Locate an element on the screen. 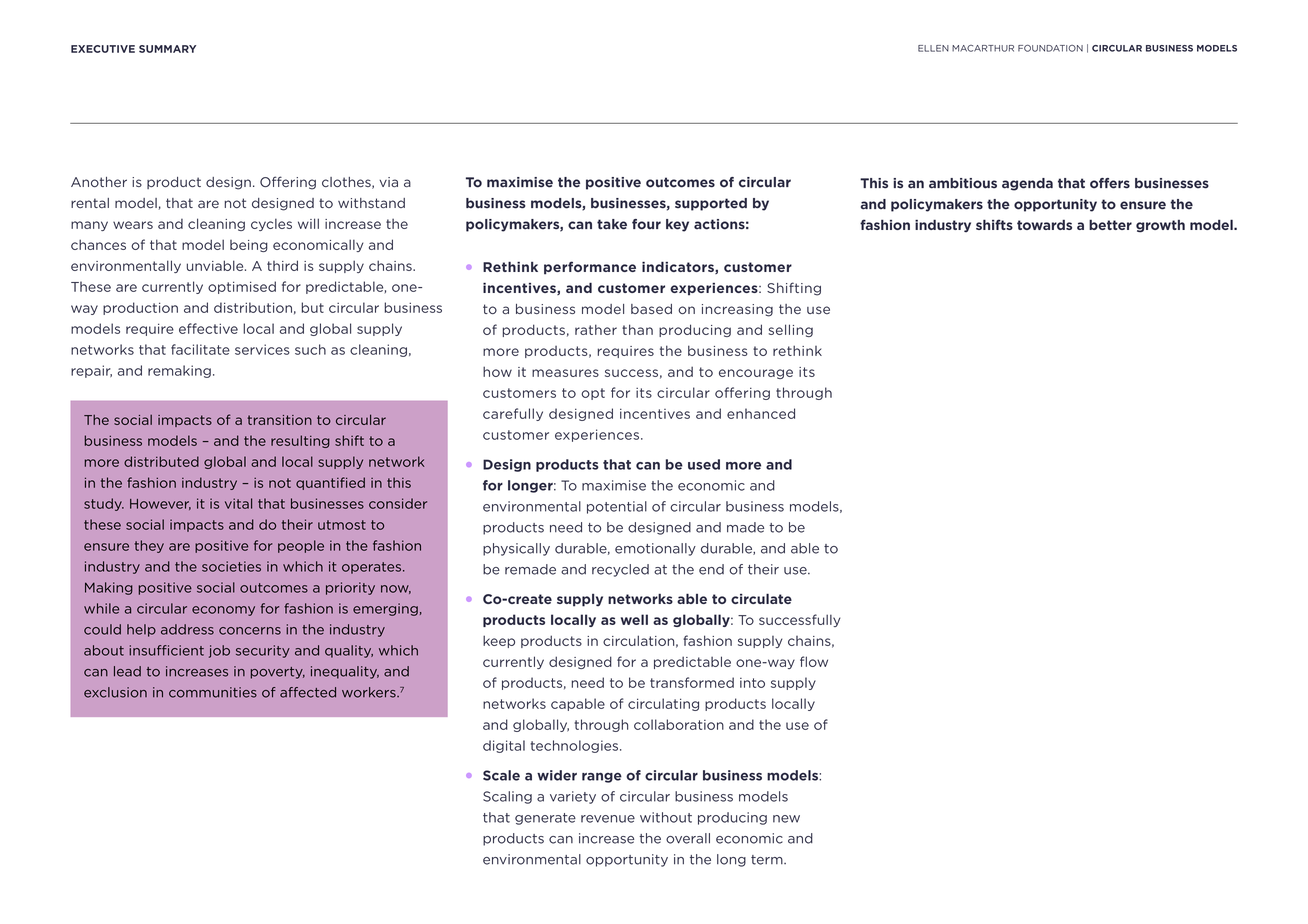  effective is located at coordinates (208, 328).
